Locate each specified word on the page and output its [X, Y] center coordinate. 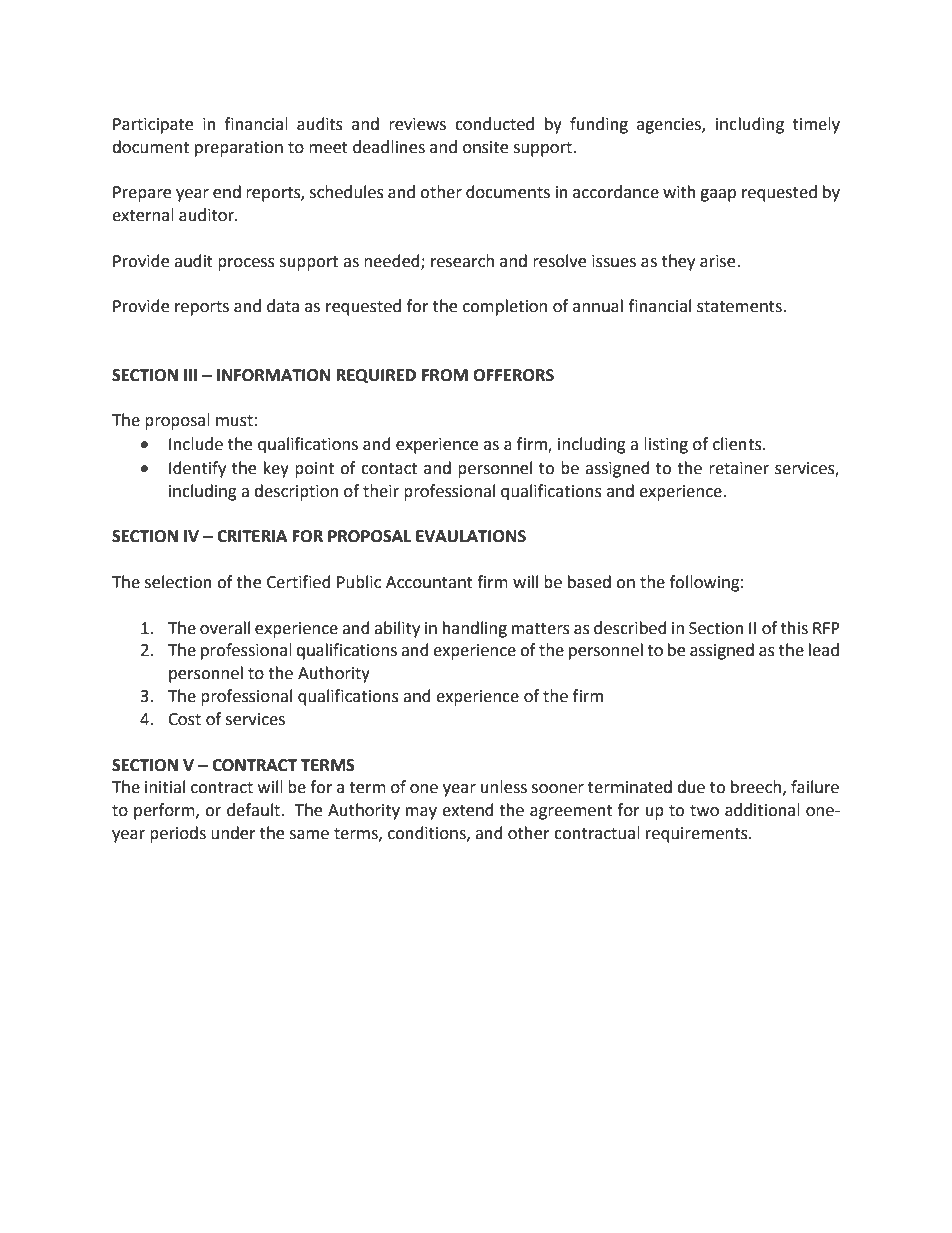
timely [816, 125]
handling [475, 629]
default [254, 810]
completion [505, 307]
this [794, 628]
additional [762, 810]
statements [740, 307]
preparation [239, 149]
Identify [197, 469]
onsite [485, 147]
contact [389, 469]
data [283, 306]
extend [468, 810]
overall [225, 628]
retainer [739, 468]
